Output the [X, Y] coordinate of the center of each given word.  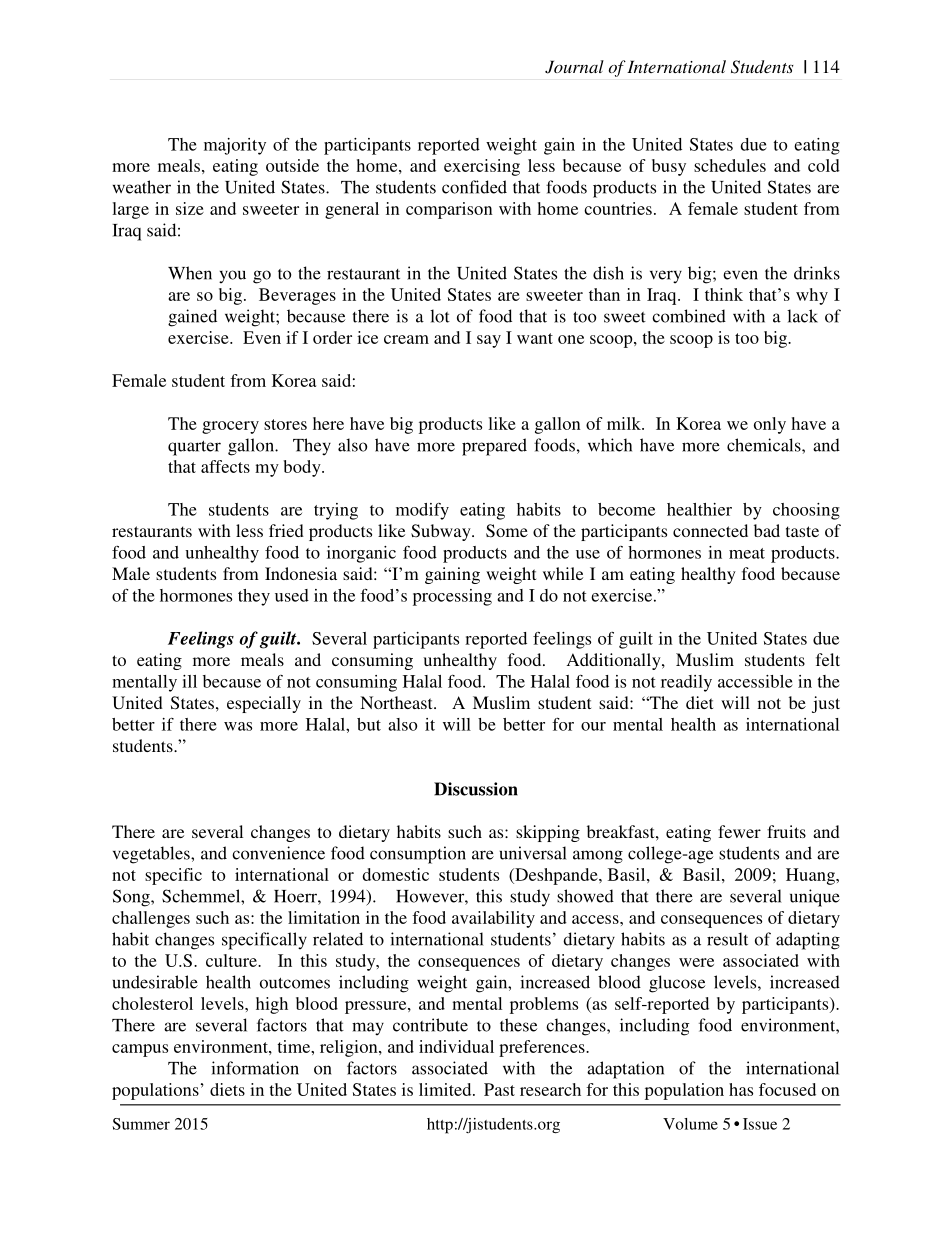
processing [452, 597]
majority [235, 146]
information [255, 1068]
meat [747, 553]
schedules [730, 165]
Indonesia [301, 573]
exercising [482, 167]
